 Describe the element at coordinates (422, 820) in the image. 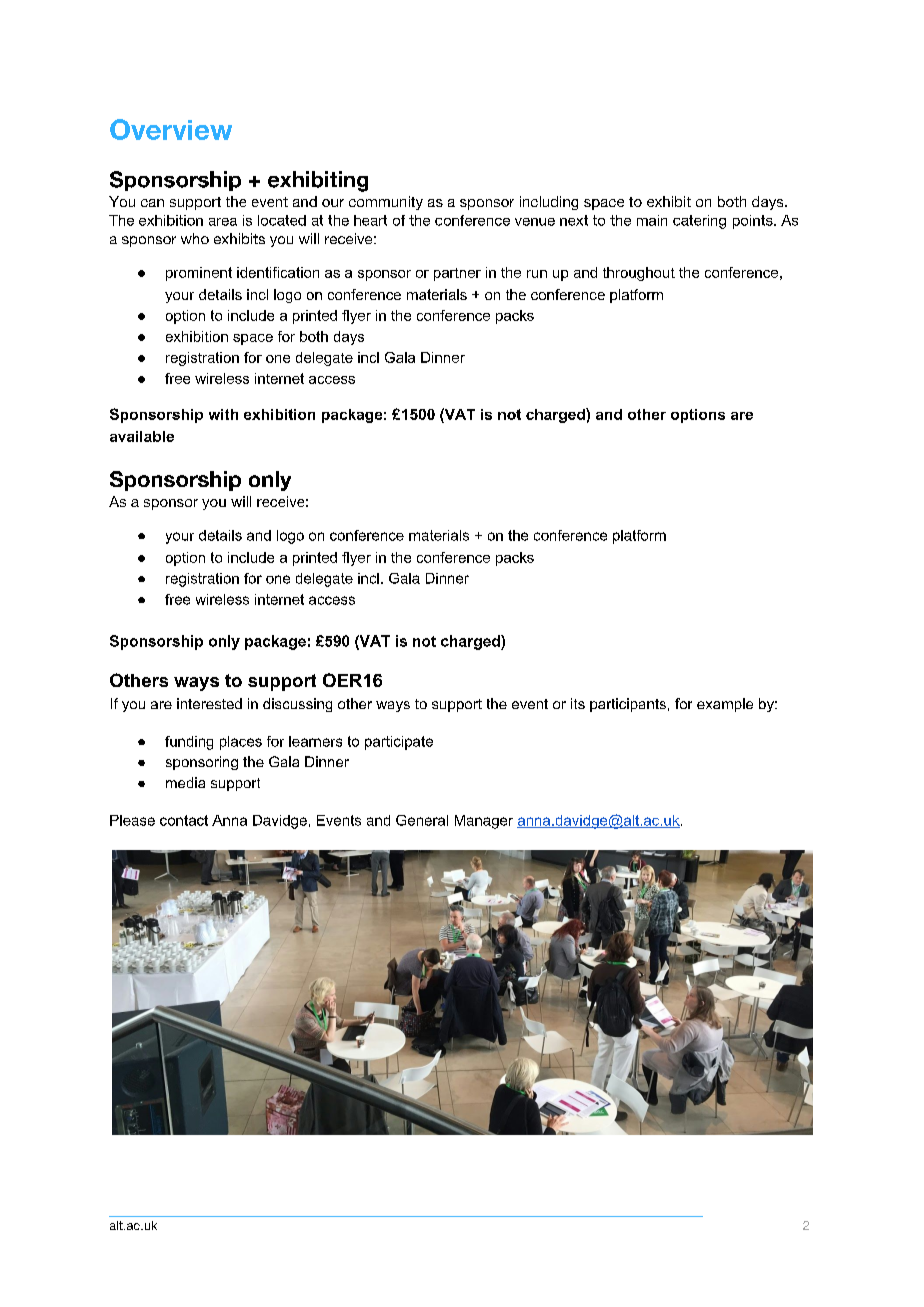

I see `General` at that location.
